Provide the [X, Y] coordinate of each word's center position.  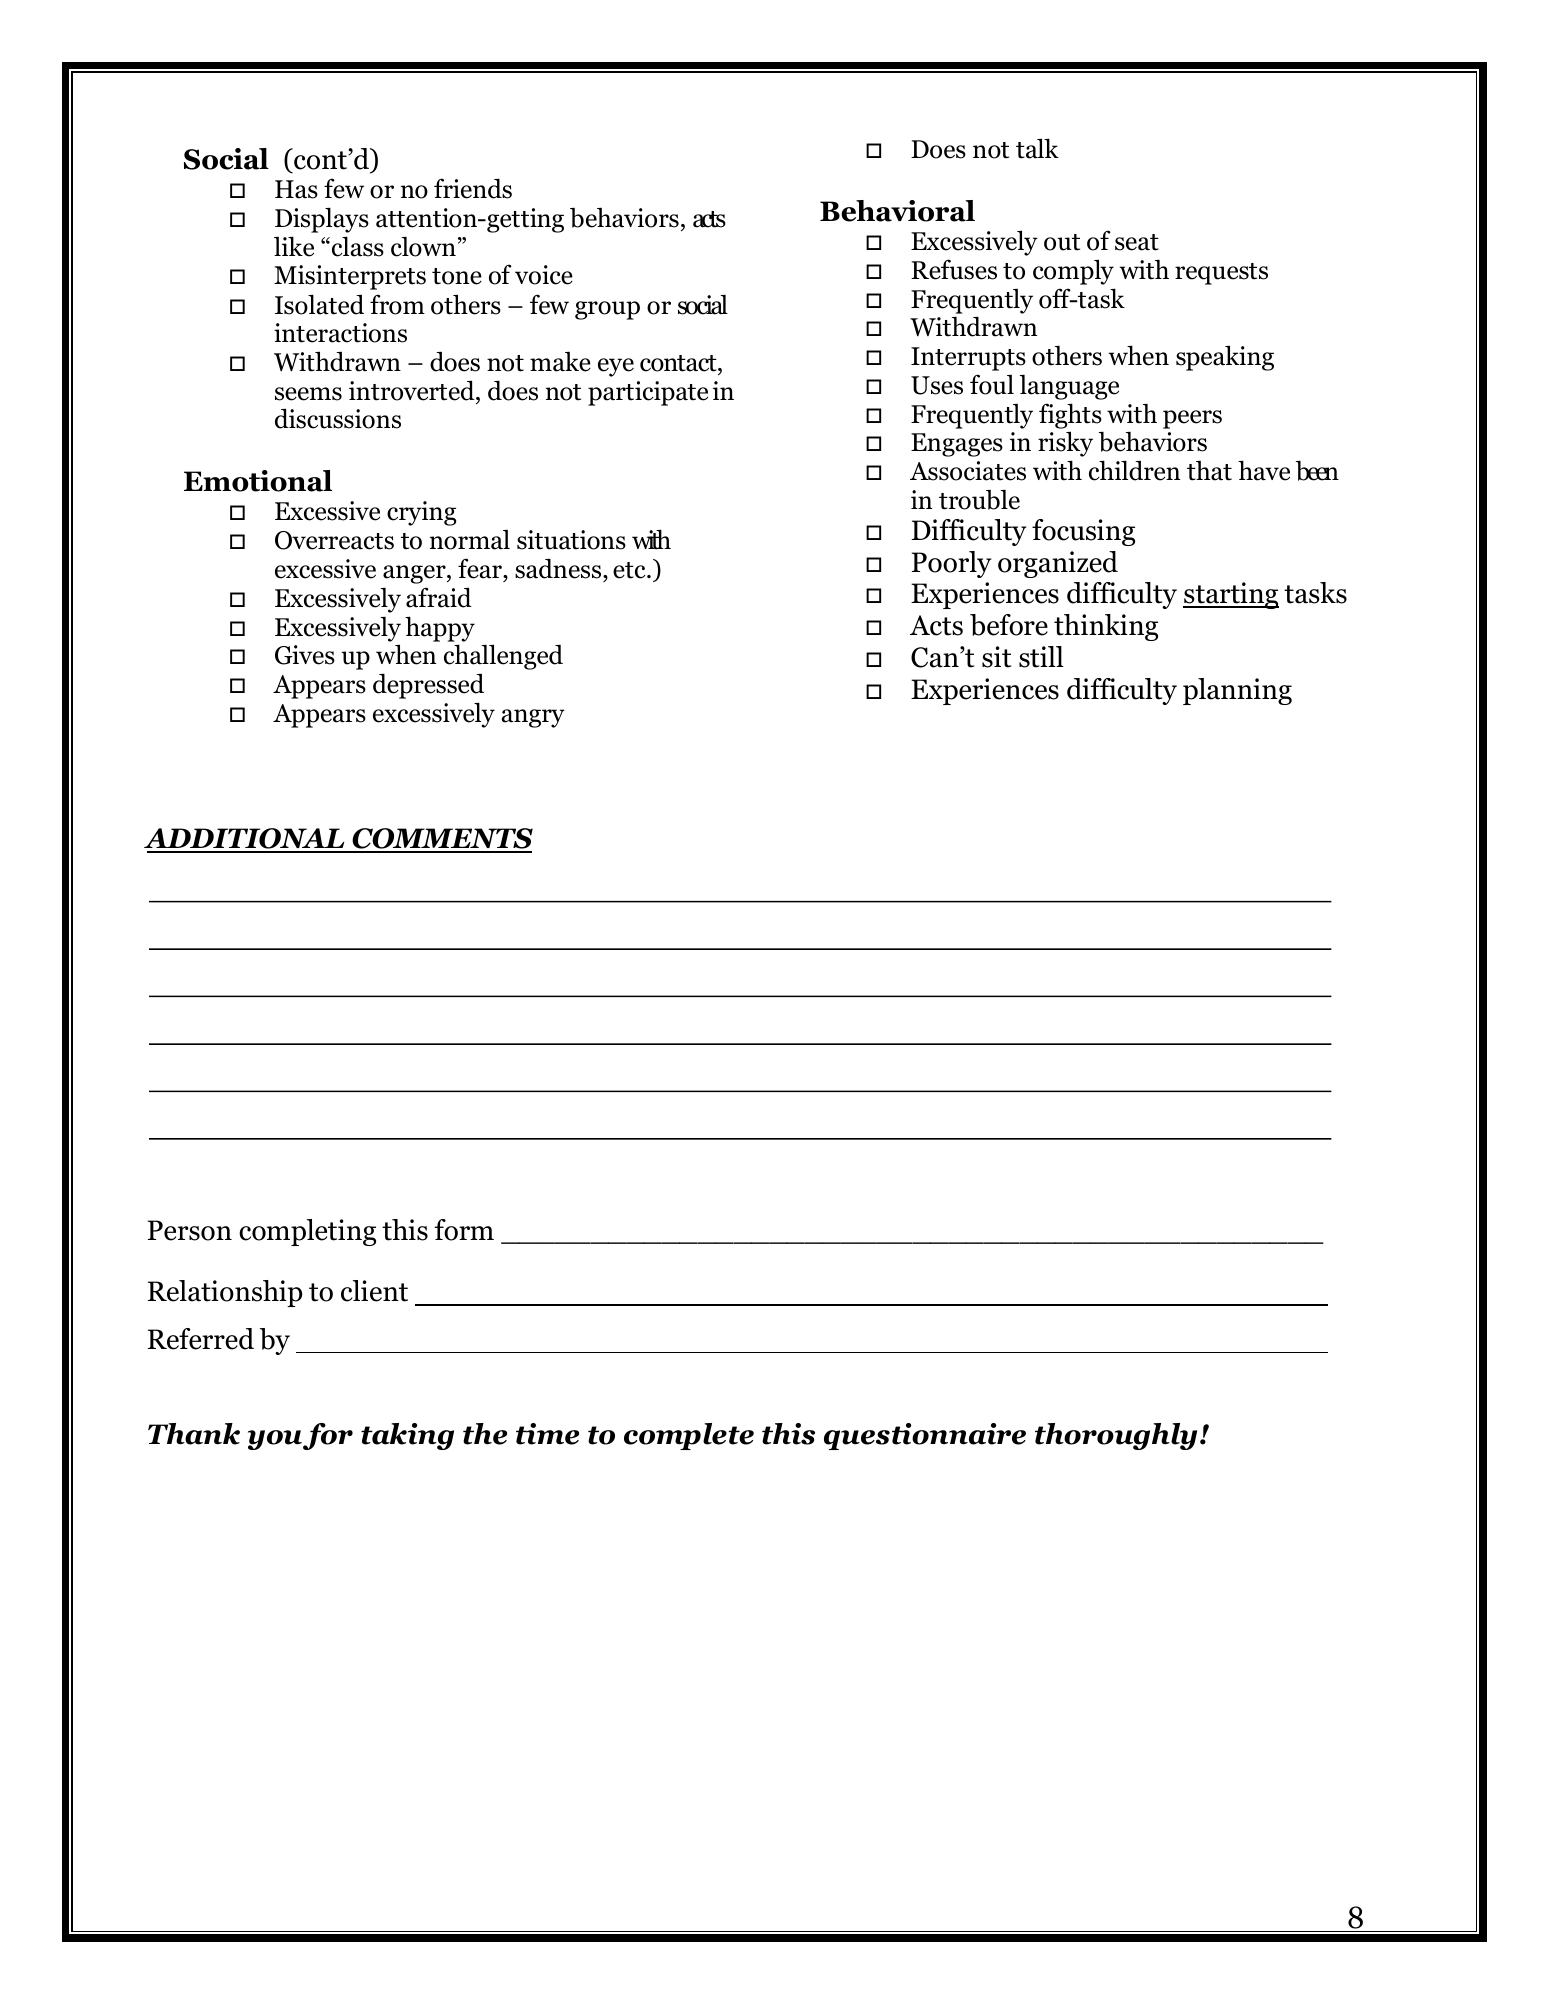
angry [533, 718]
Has [296, 189]
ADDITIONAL [245, 840]
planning [1237, 691]
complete [689, 1436]
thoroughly [1116, 1436]
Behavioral [897, 211]
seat [1137, 242]
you [275, 1440]
